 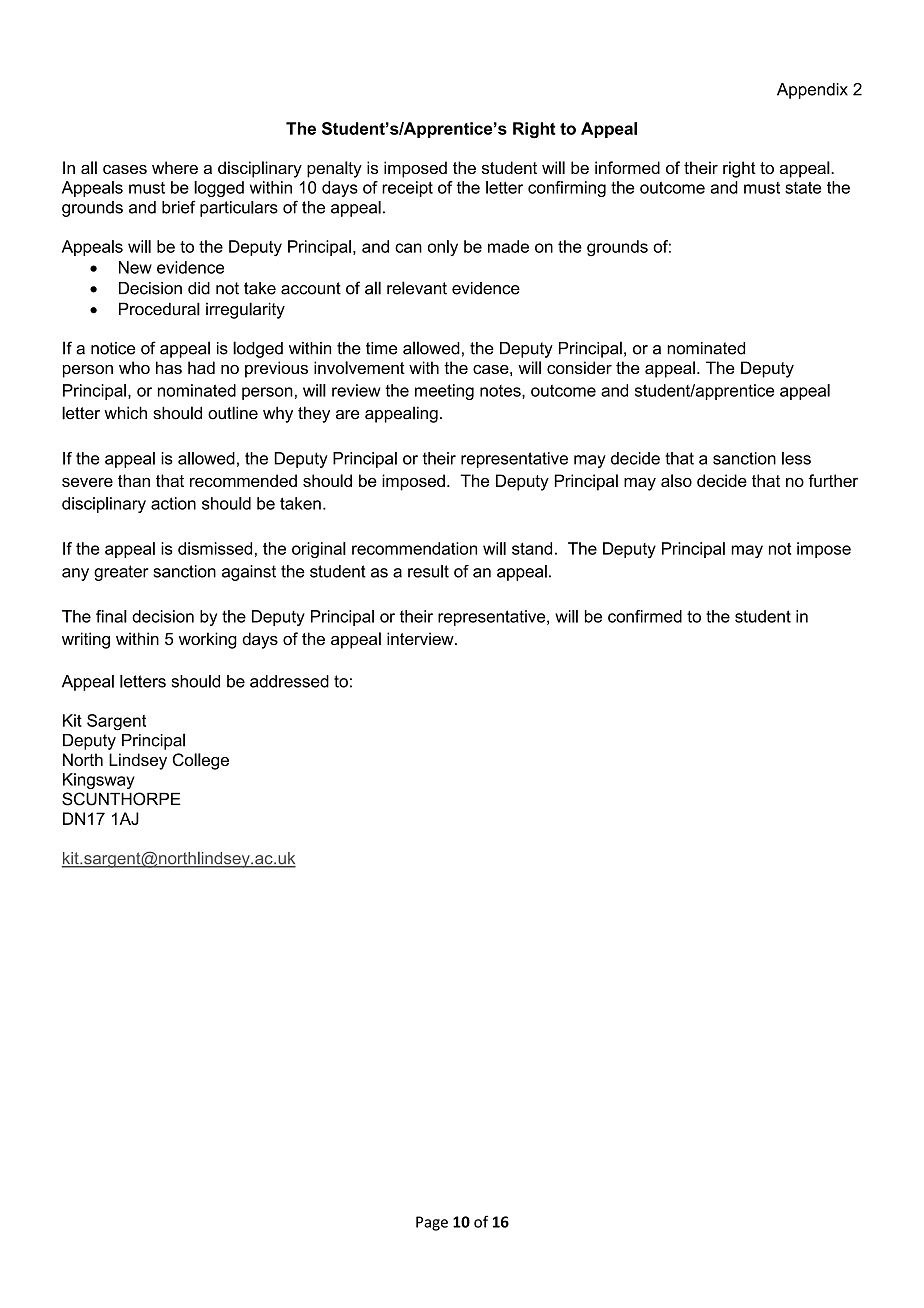 I want to click on where, so click(x=175, y=167).
